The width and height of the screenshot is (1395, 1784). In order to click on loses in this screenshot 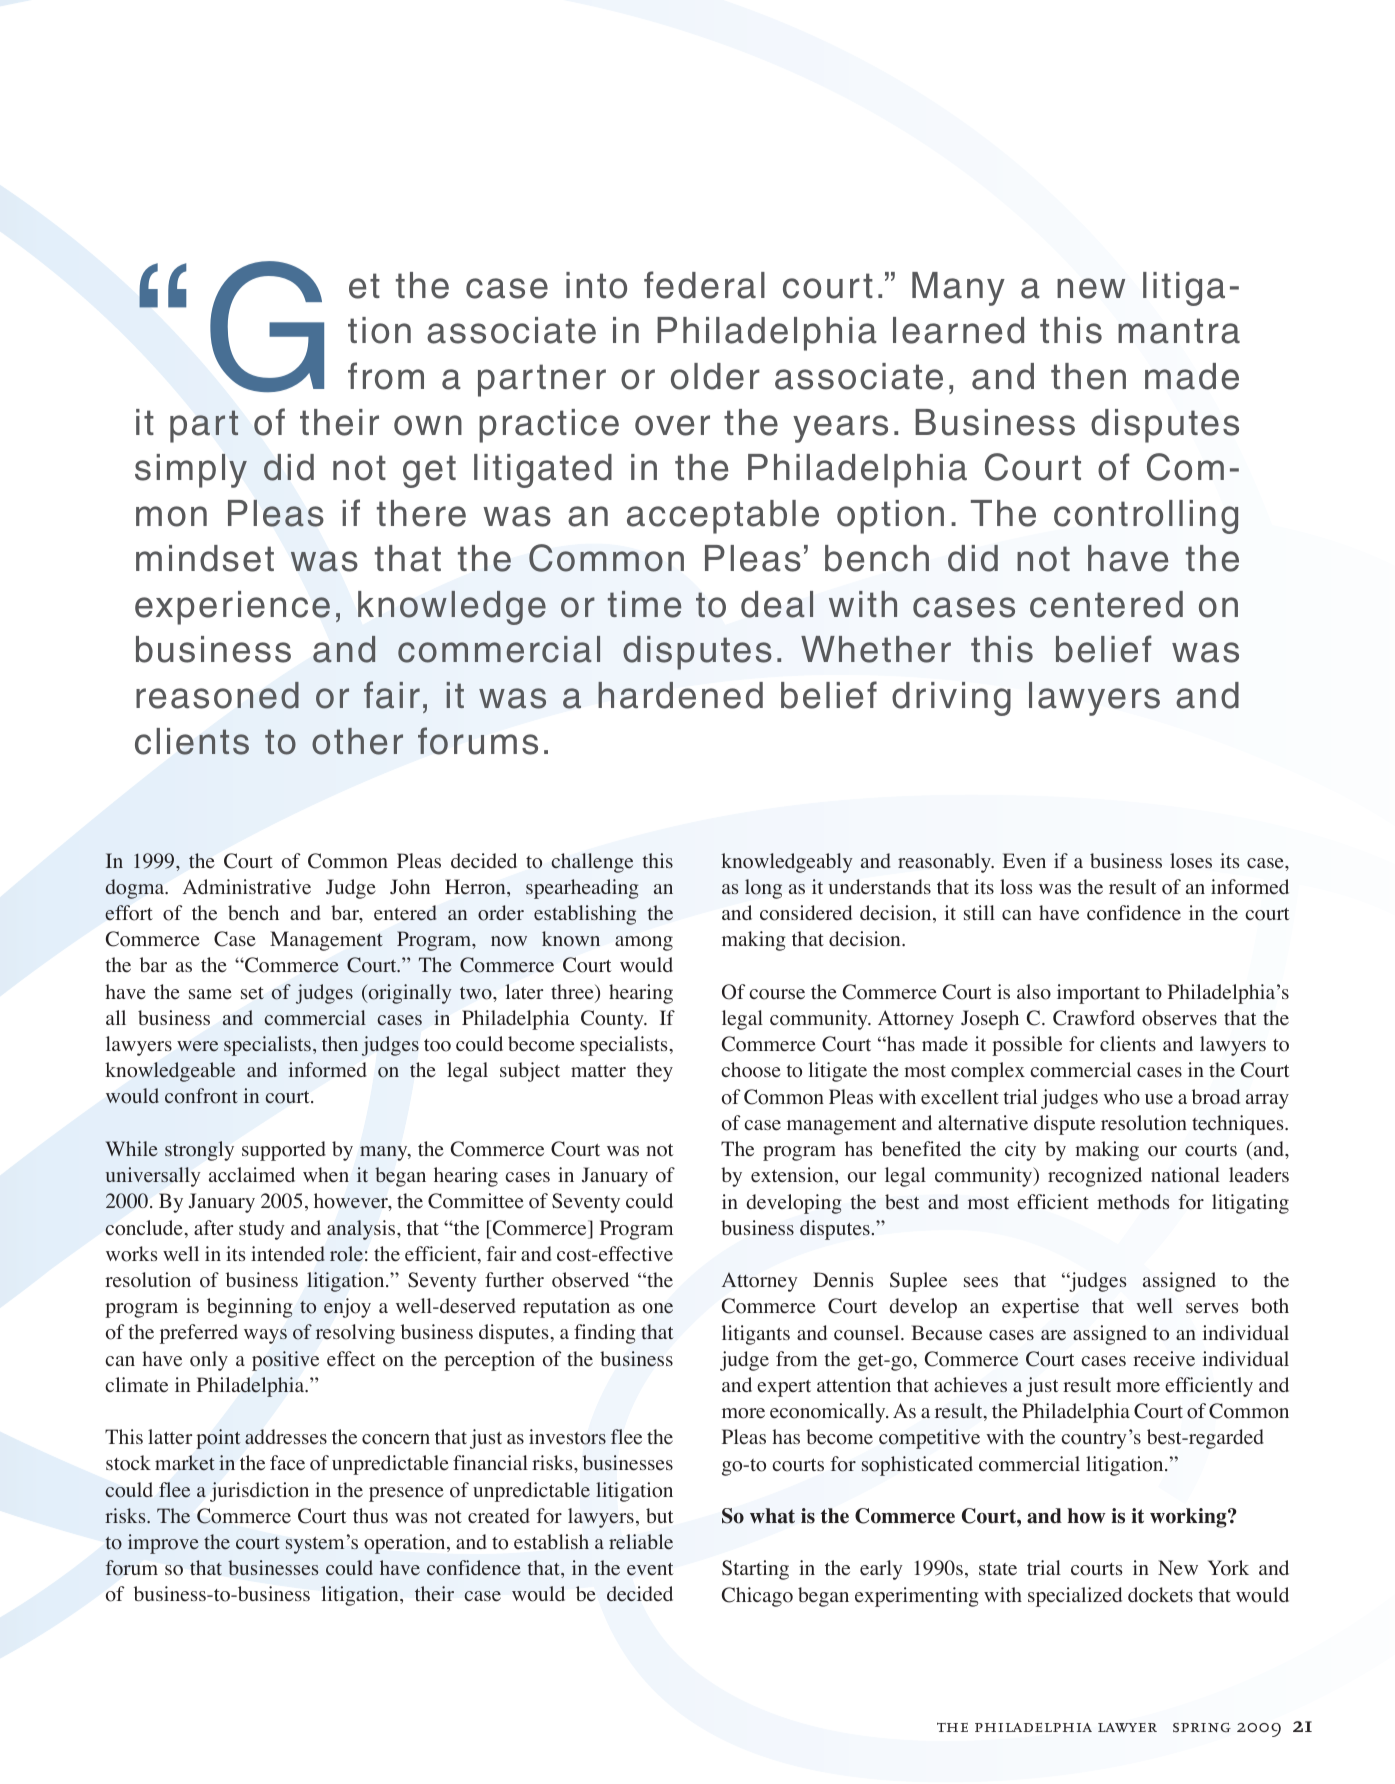, I will do `click(1191, 861)`.
